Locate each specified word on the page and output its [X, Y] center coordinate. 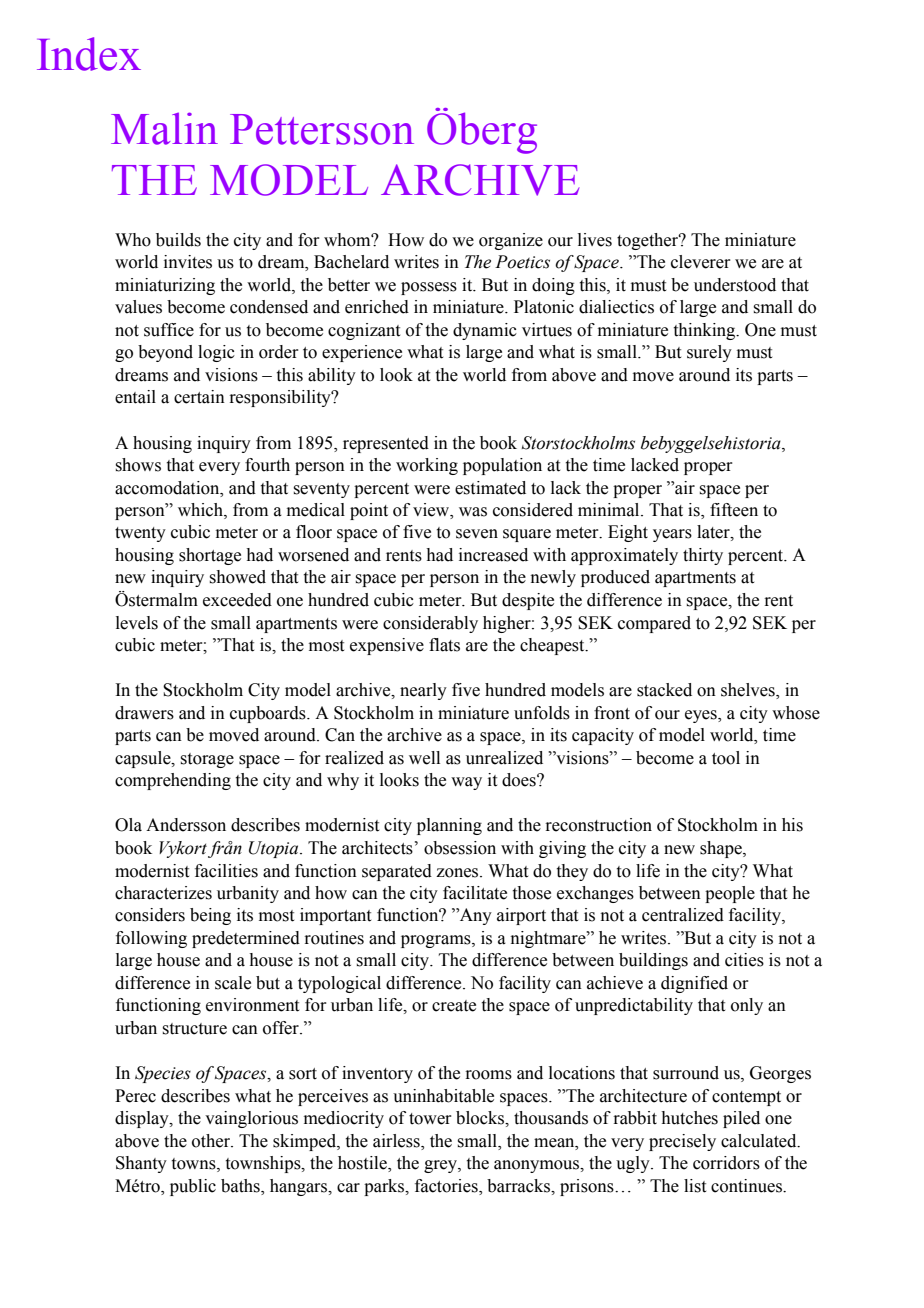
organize [511, 241]
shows [138, 465]
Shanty [141, 1164]
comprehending [173, 781]
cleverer [701, 262]
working [427, 466]
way [466, 783]
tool [726, 758]
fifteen [734, 510]
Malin [164, 128]
